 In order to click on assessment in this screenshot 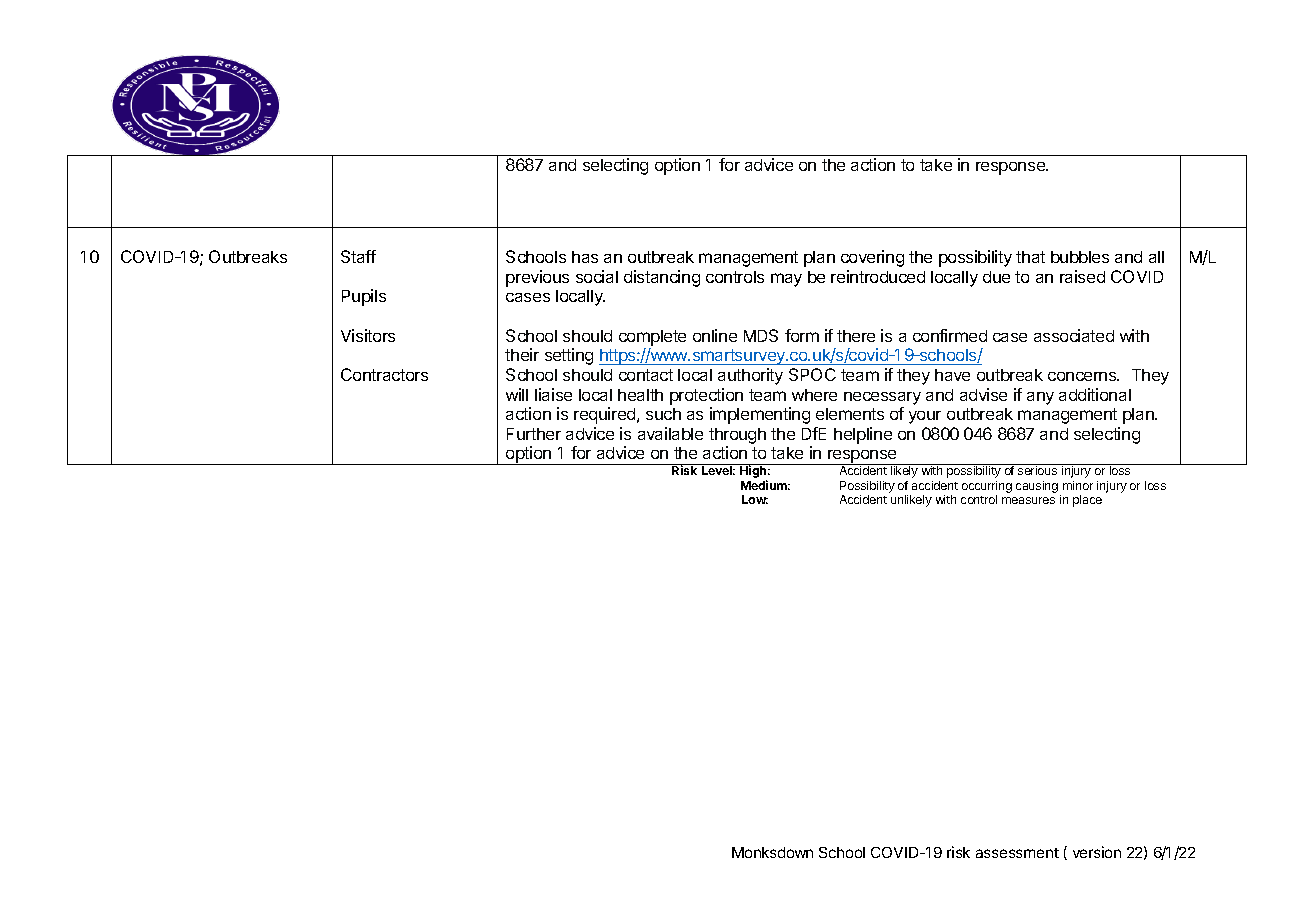, I will do `click(1017, 853)`.
